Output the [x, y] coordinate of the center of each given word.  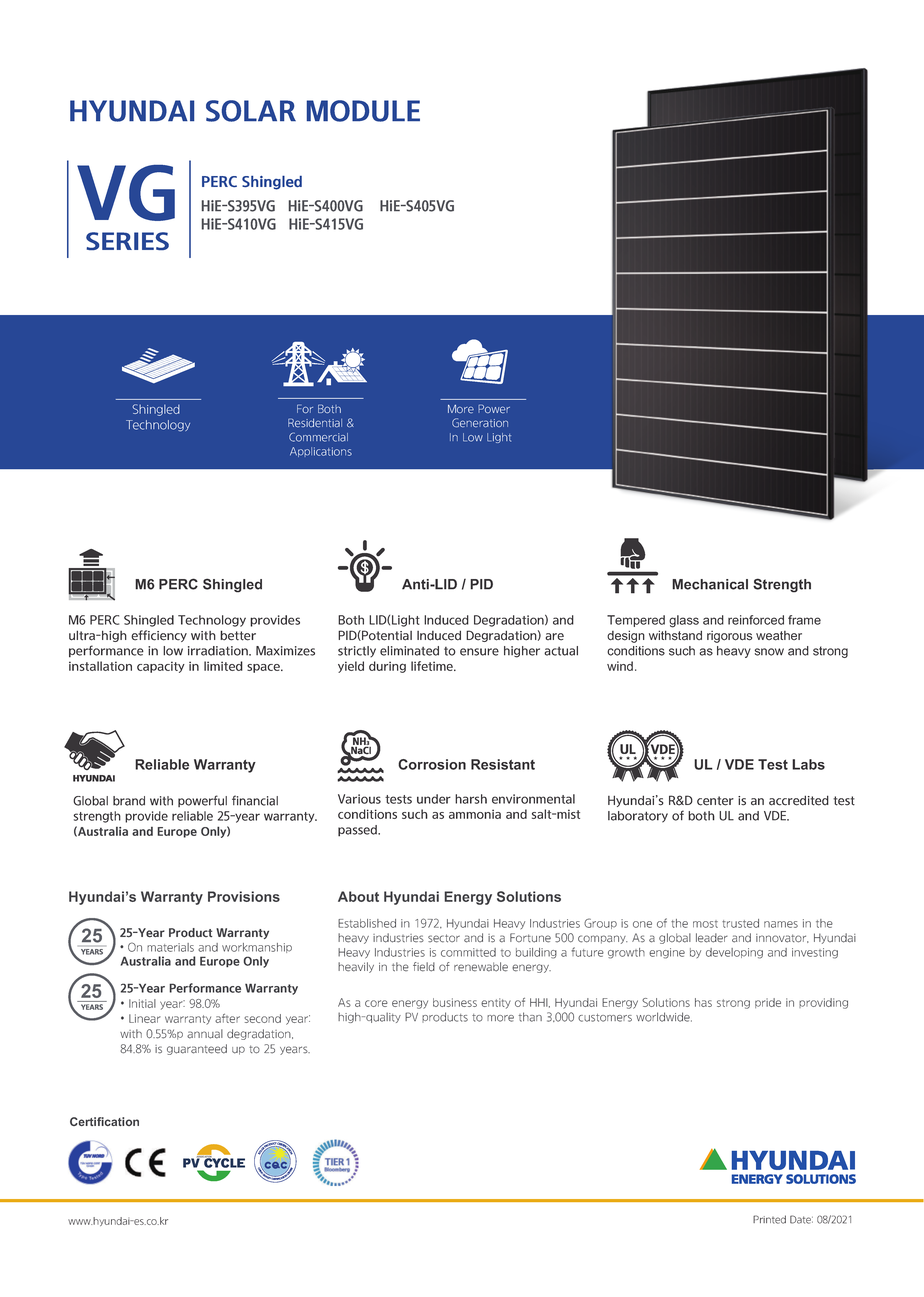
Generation [480, 423]
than [530, 1017]
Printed [769, 1219]
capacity [161, 667]
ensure [479, 652]
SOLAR [251, 111]
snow [769, 652]
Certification [104, 1121]
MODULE [363, 111]
